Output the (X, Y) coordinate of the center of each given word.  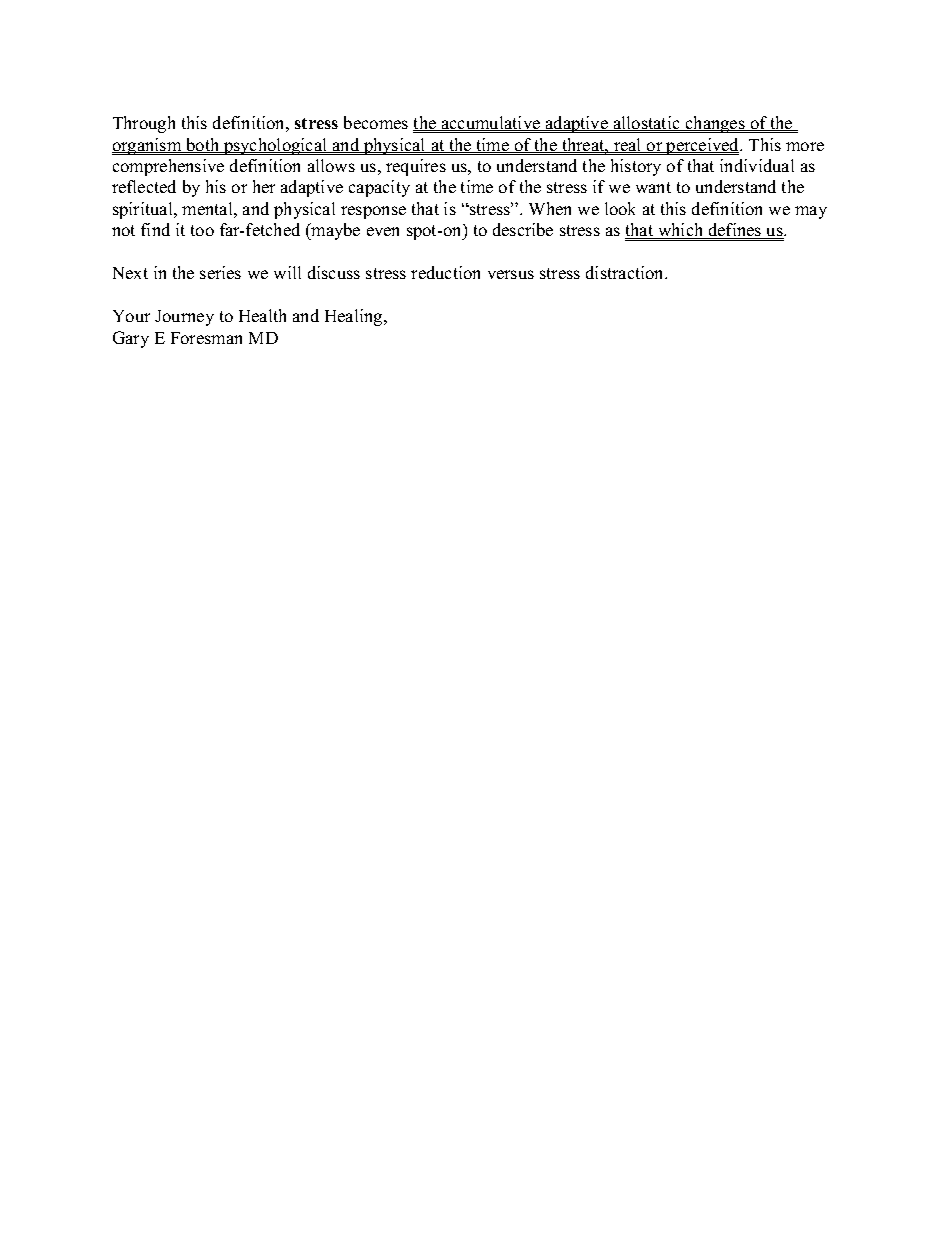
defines (735, 231)
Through (144, 124)
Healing (355, 317)
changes (715, 124)
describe (523, 229)
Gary (131, 339)
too (202, 230)
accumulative (491, 123)
